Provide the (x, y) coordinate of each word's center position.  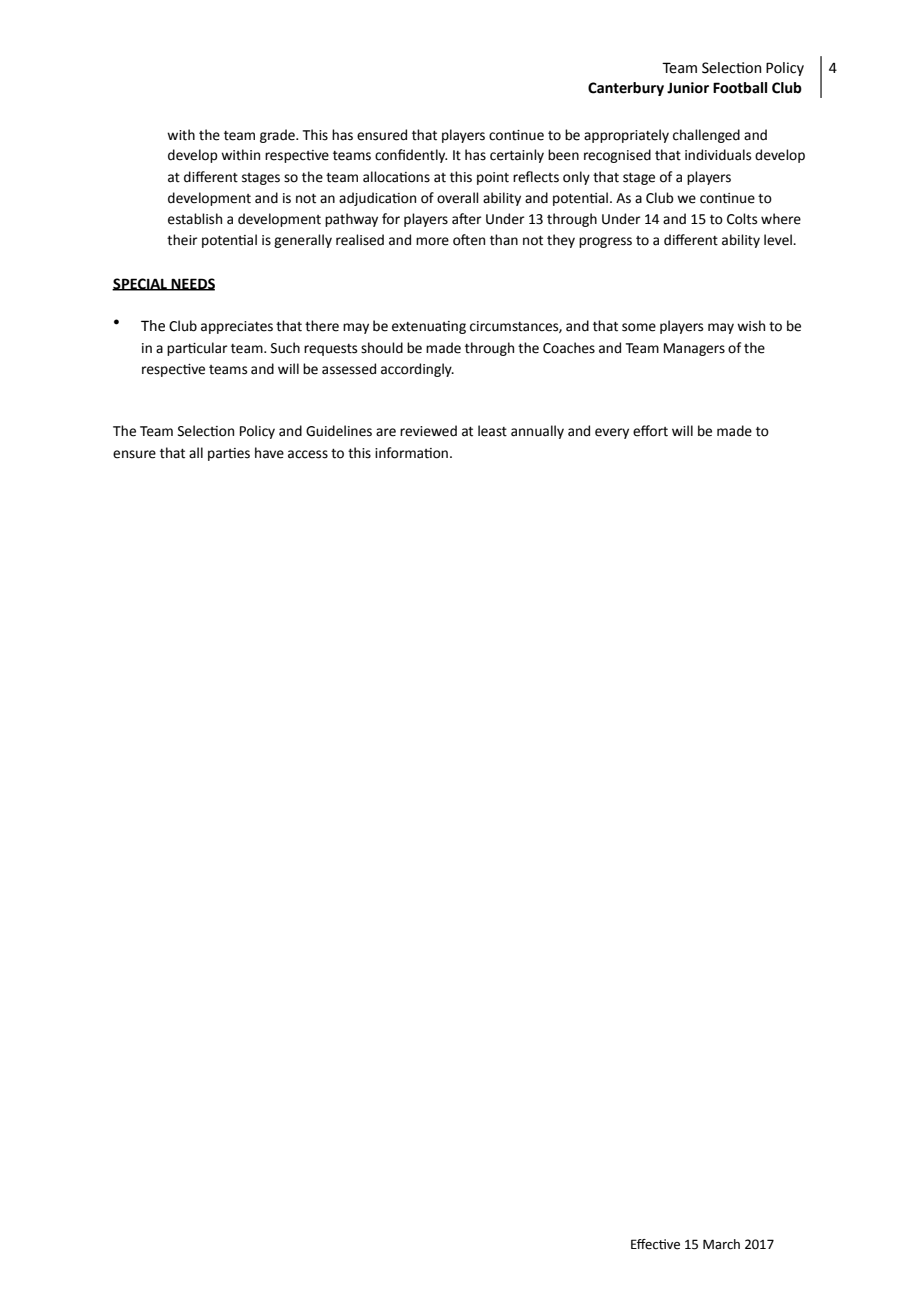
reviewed (428, 431)
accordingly (417, 370)
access (308, 454)
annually (537, 432)
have (269, 453)
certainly (517, 156)
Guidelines (339, 431)
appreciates (237, 327)
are (386, 432)
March (721, 1244)
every (612, 433)
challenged (706, 136)
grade (278, 136)
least (492, 431)
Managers (694, 349)
